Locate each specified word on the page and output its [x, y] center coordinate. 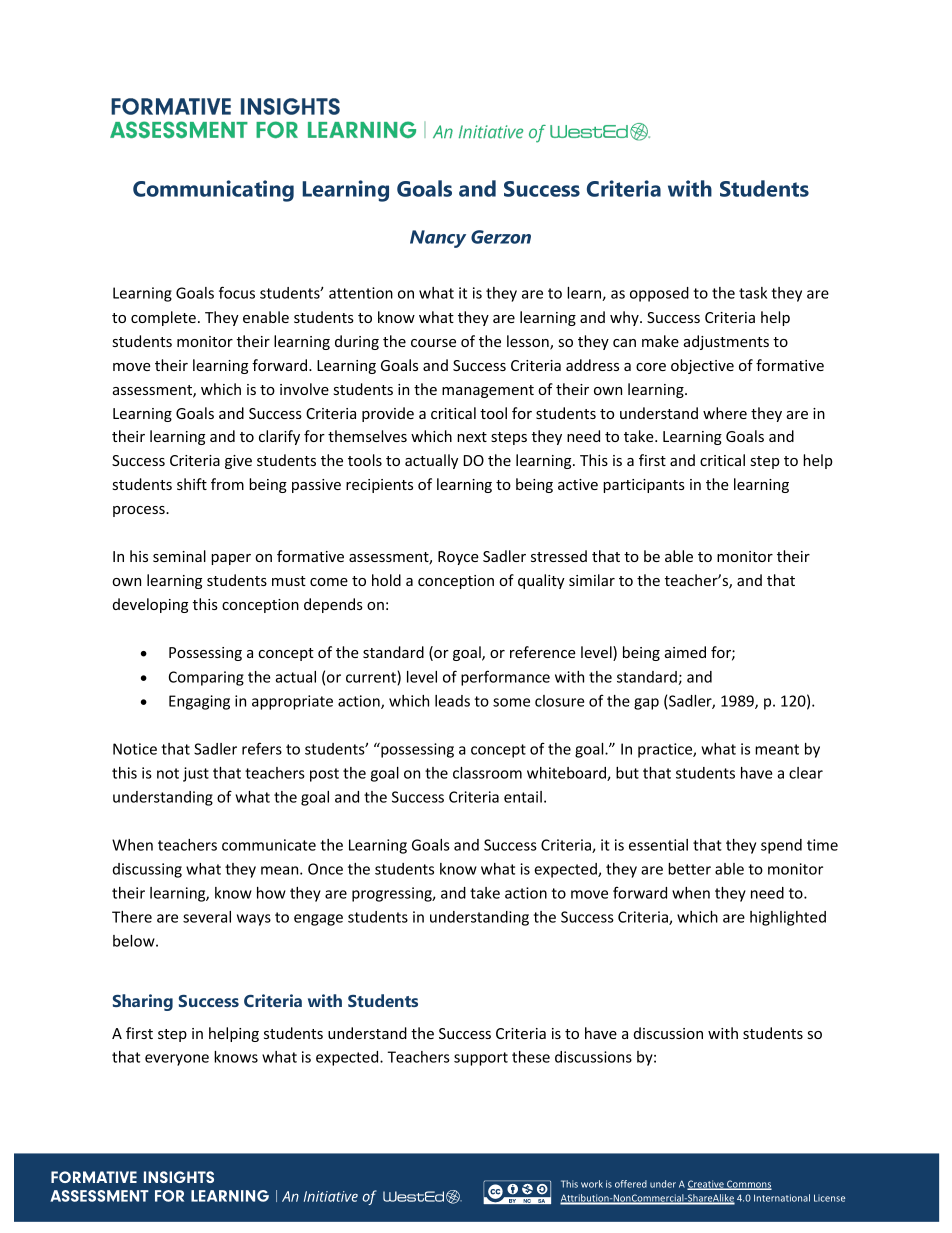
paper [231, 559]
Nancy [438, 239]
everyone [177, 1060]
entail [523, 797]
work [592, 1184]
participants [644, 486]
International [782, 1198]
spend [781, 846]
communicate [269, 845]
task [753, 293]
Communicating [213, 191]
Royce [458, 558]
